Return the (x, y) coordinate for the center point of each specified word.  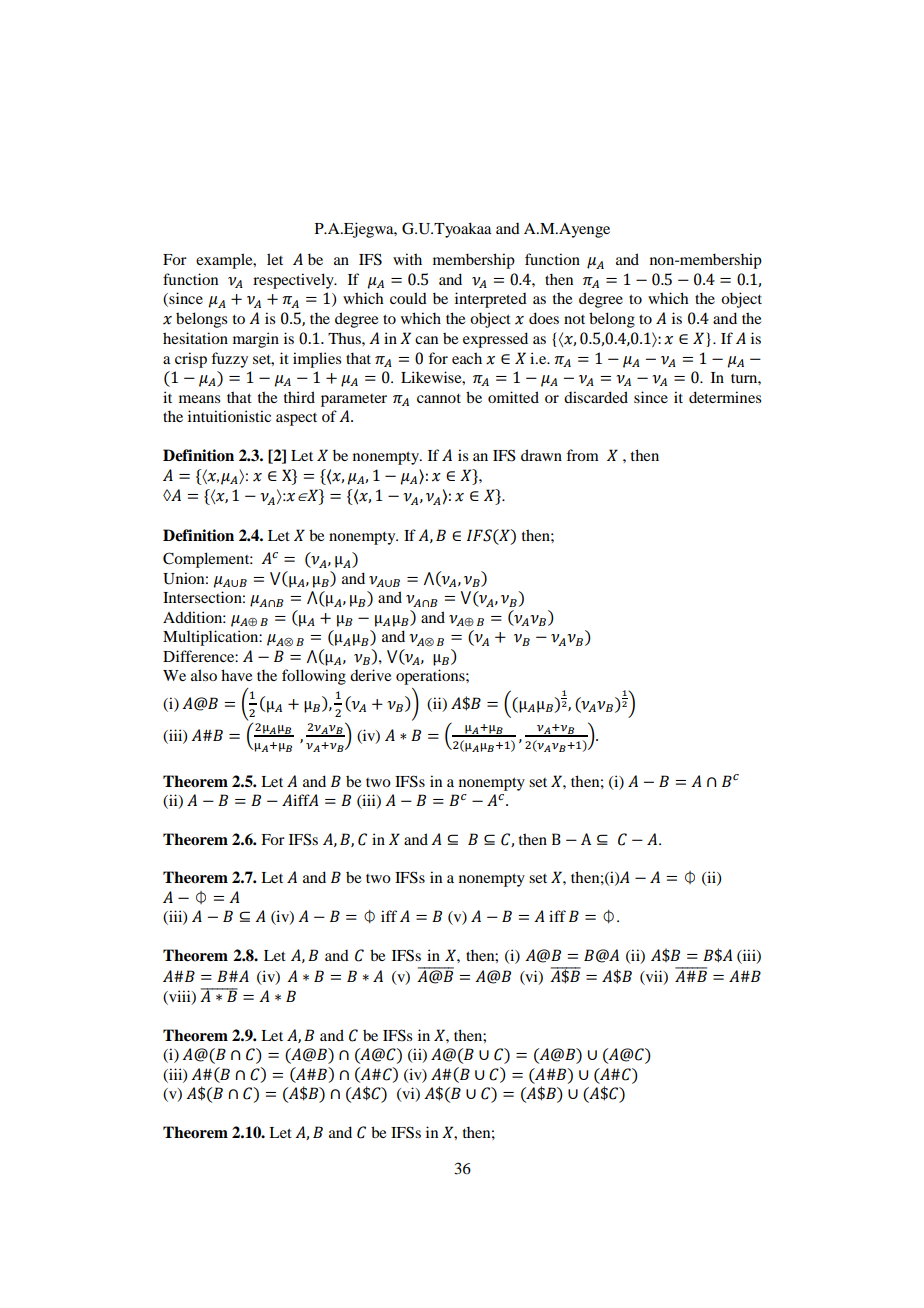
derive (370, 675)
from (582, 455)
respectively (294, 281)
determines (725, 397)
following (314, 677)
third (299, 397)
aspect (296, 419)
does (544, 318)
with (407, 259)
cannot (439, 398)
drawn (541, 455)
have (236, 675)
